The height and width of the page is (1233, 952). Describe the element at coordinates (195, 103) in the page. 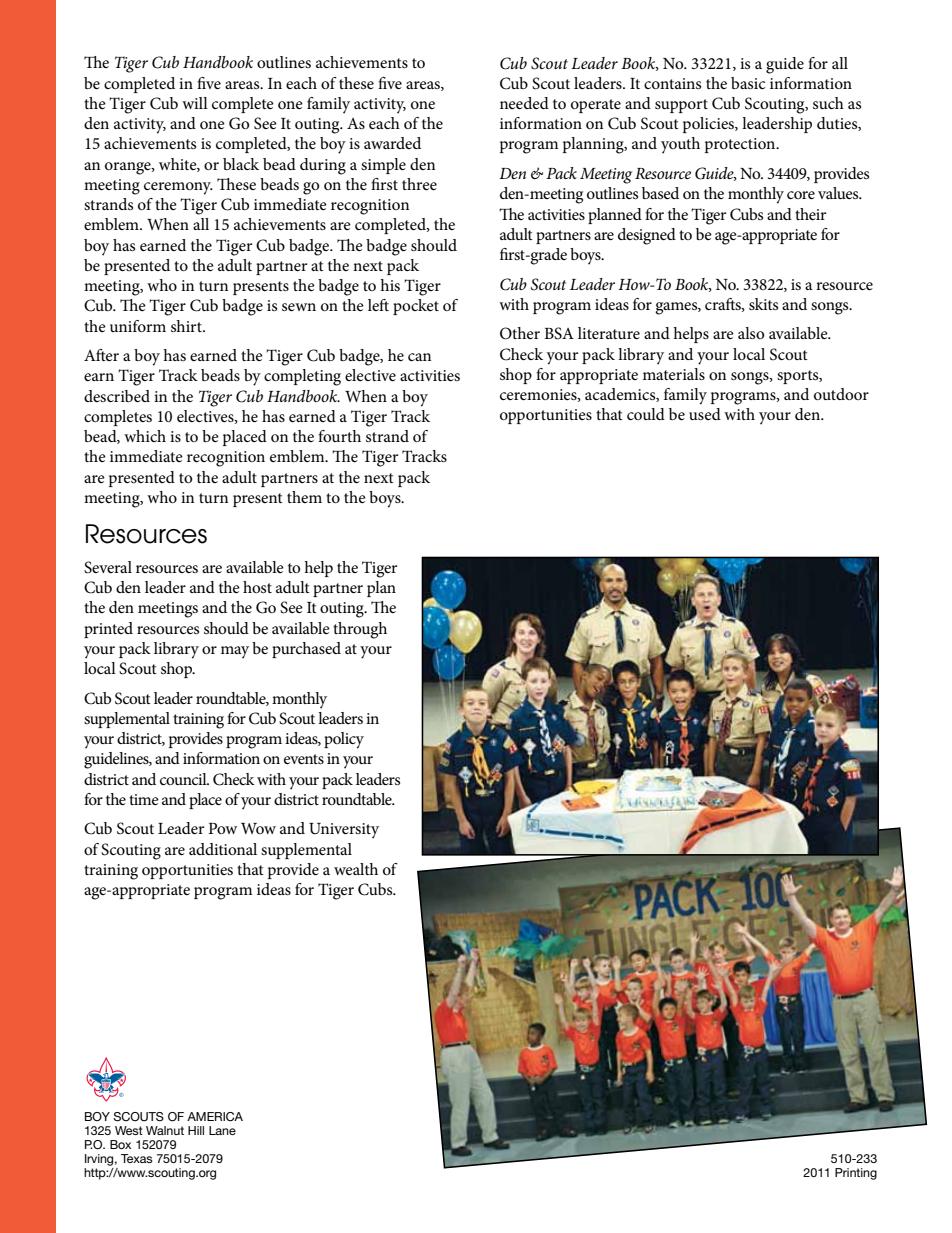

I see `will` at that location.
